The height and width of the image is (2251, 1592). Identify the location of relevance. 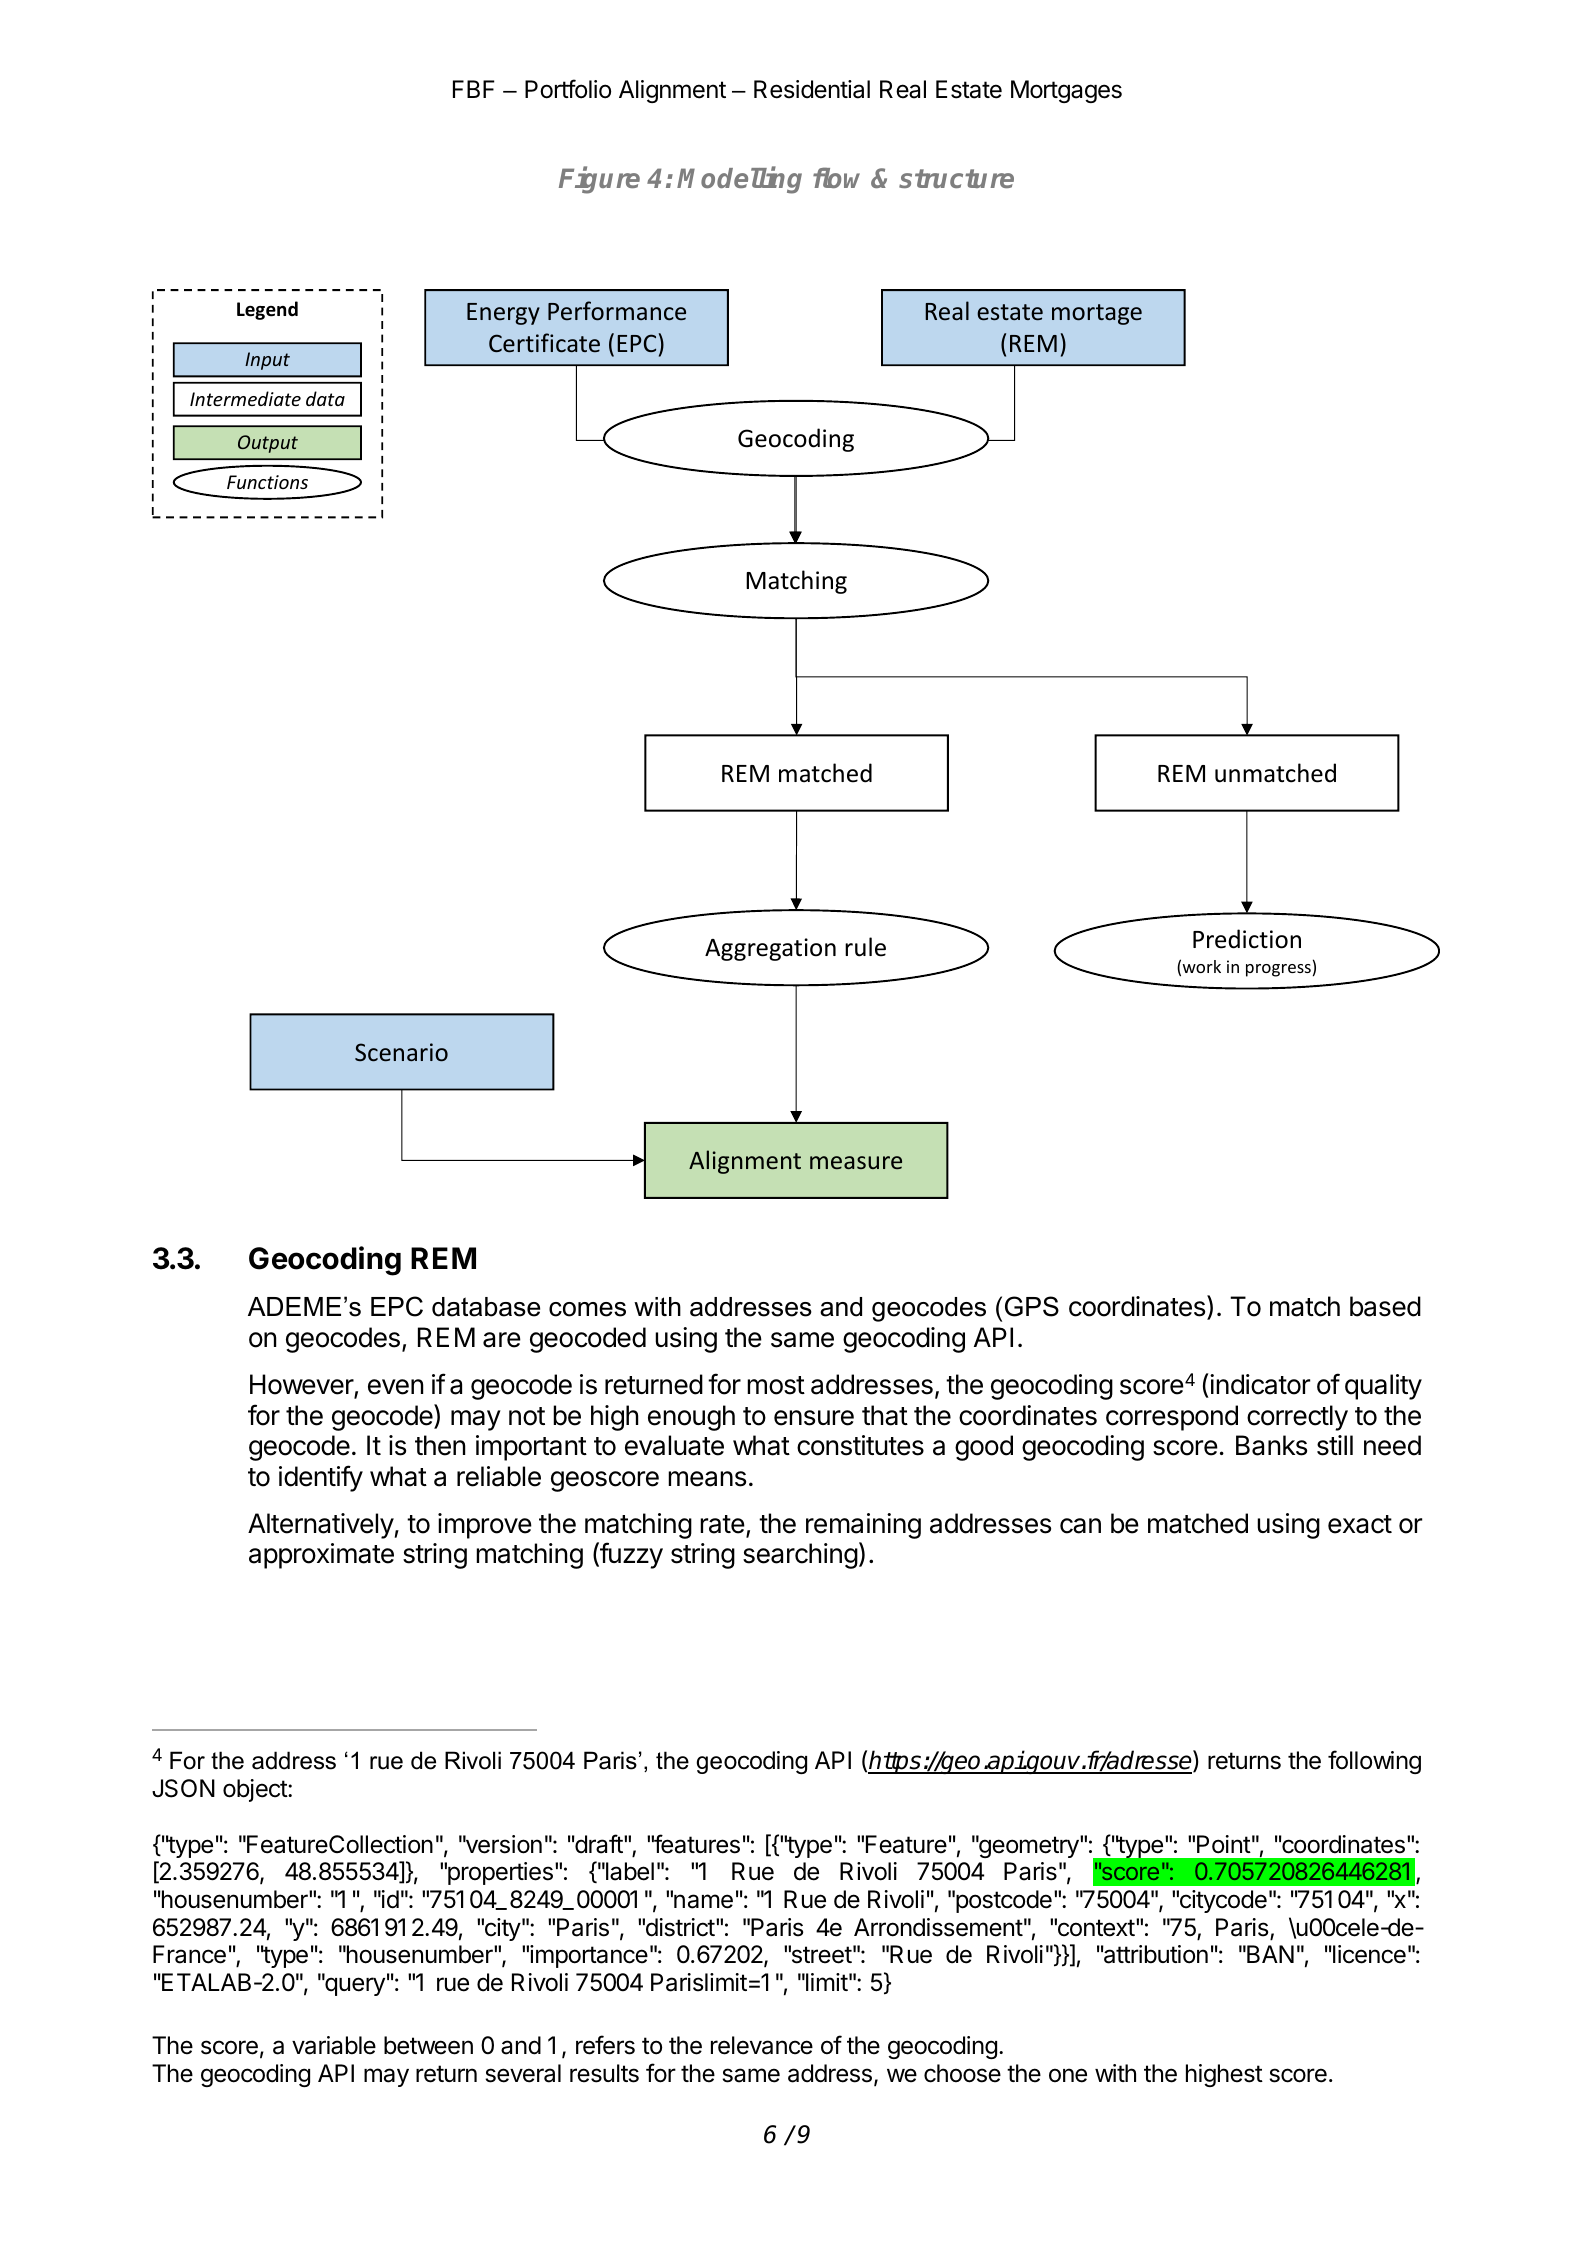
(762, 2045).
